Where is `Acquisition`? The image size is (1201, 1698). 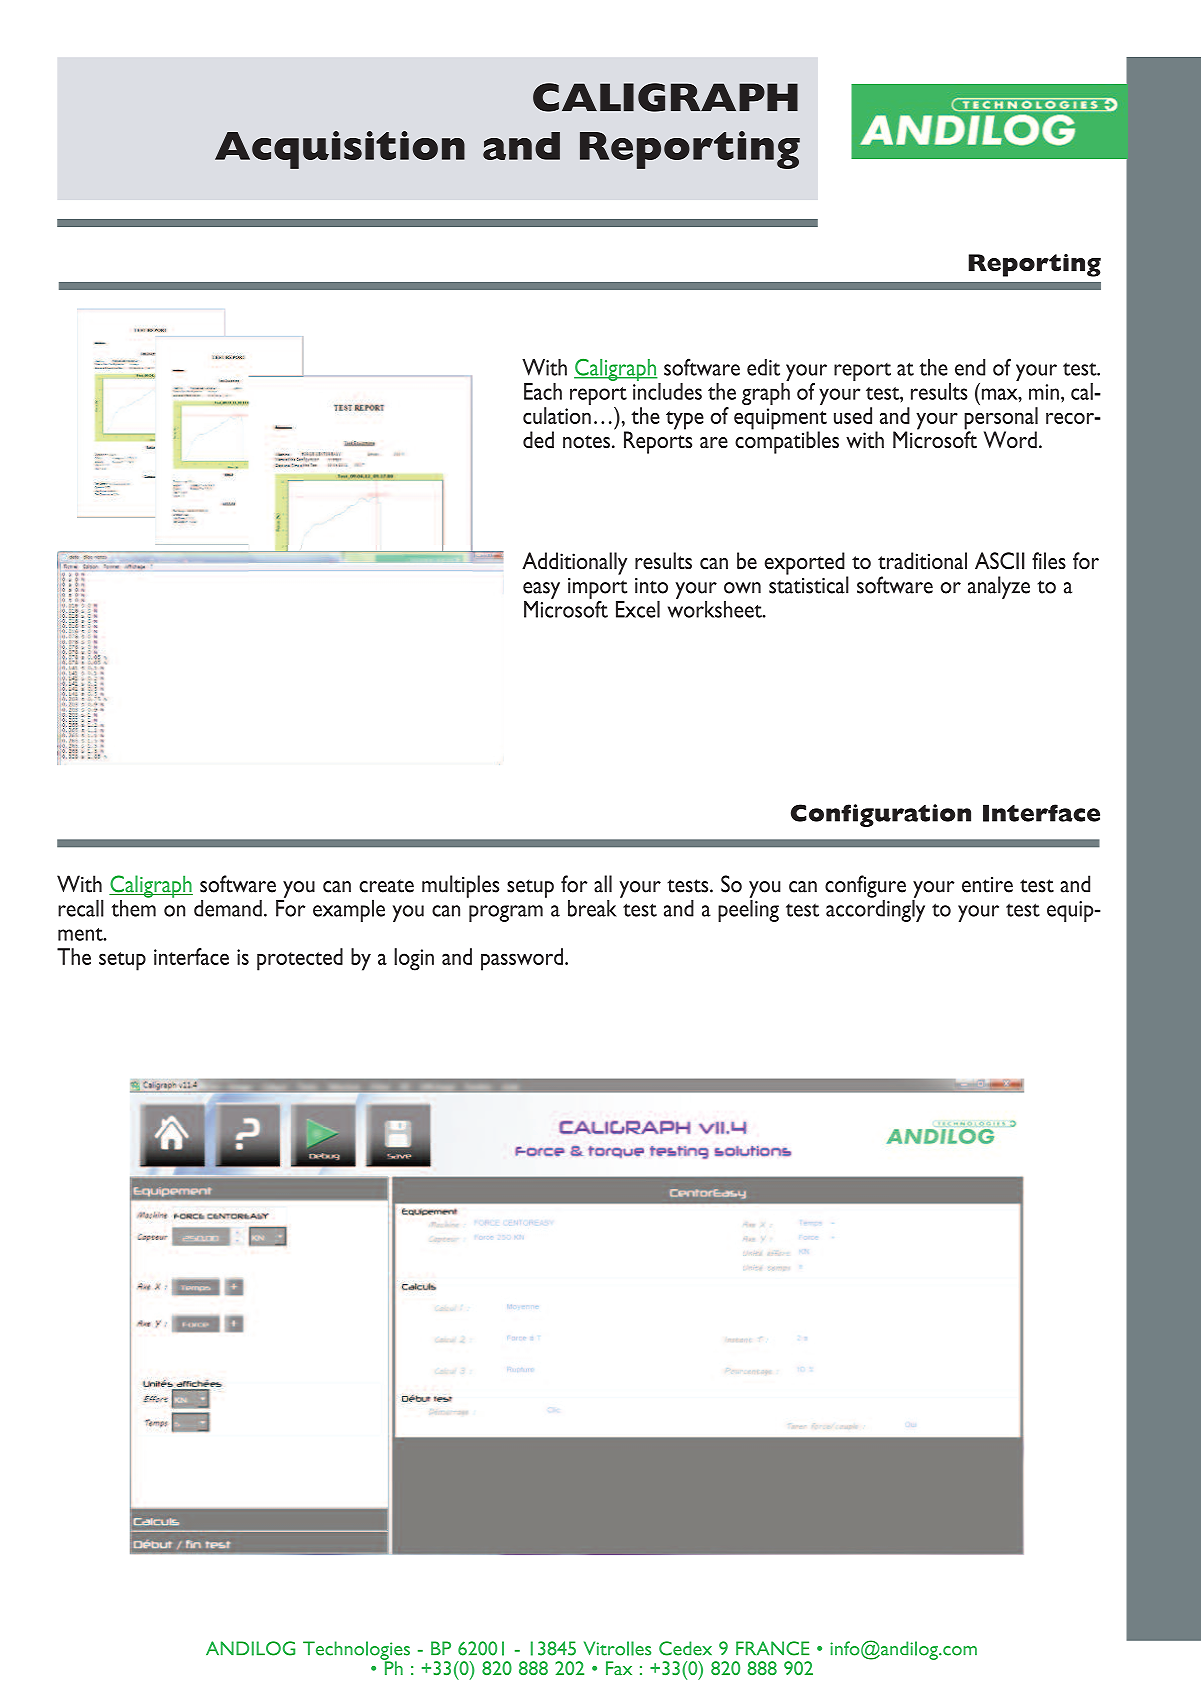 Acquisition is located at coordinates (340, 150).
